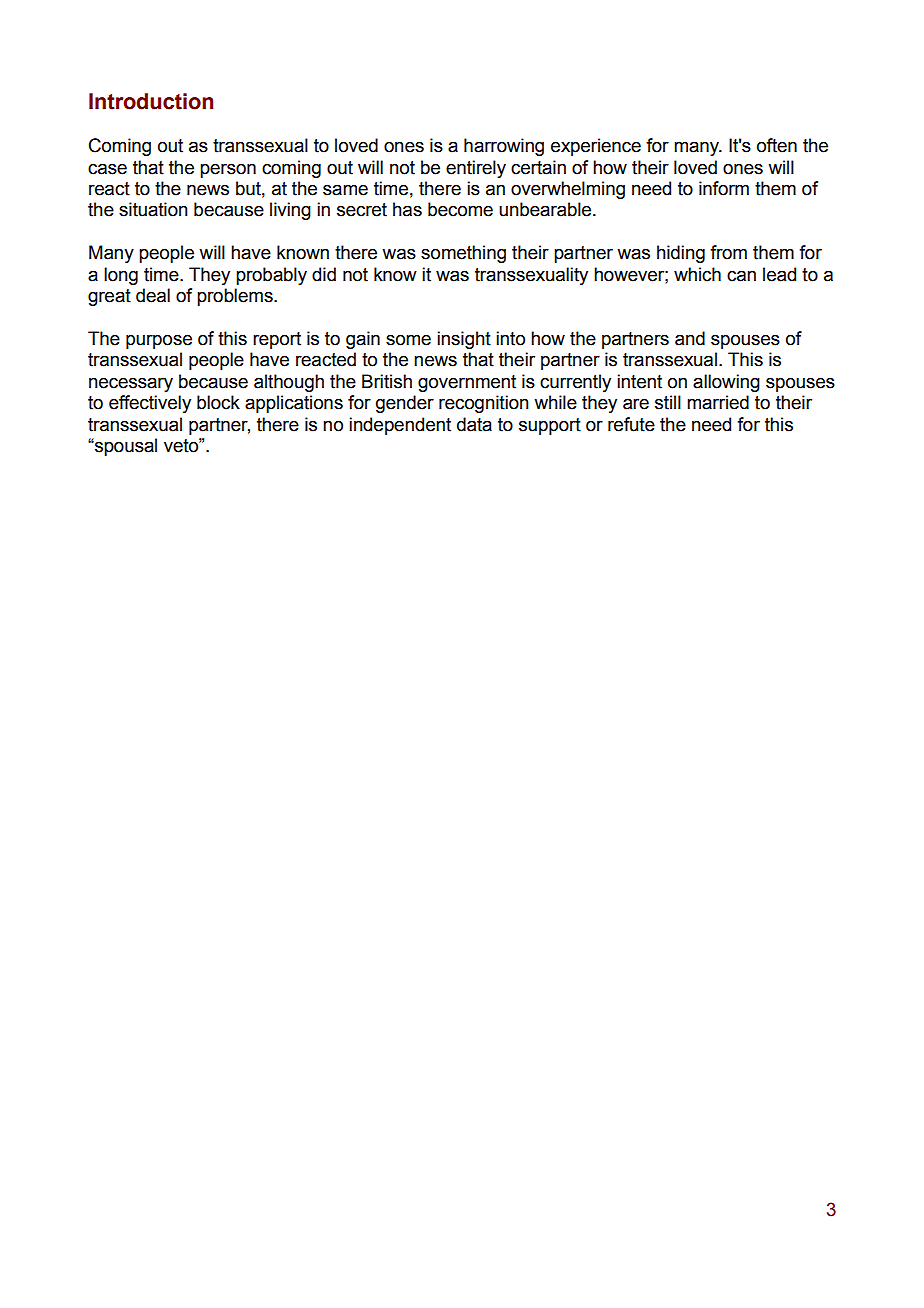  I want to click on often, so click(777, 145).
